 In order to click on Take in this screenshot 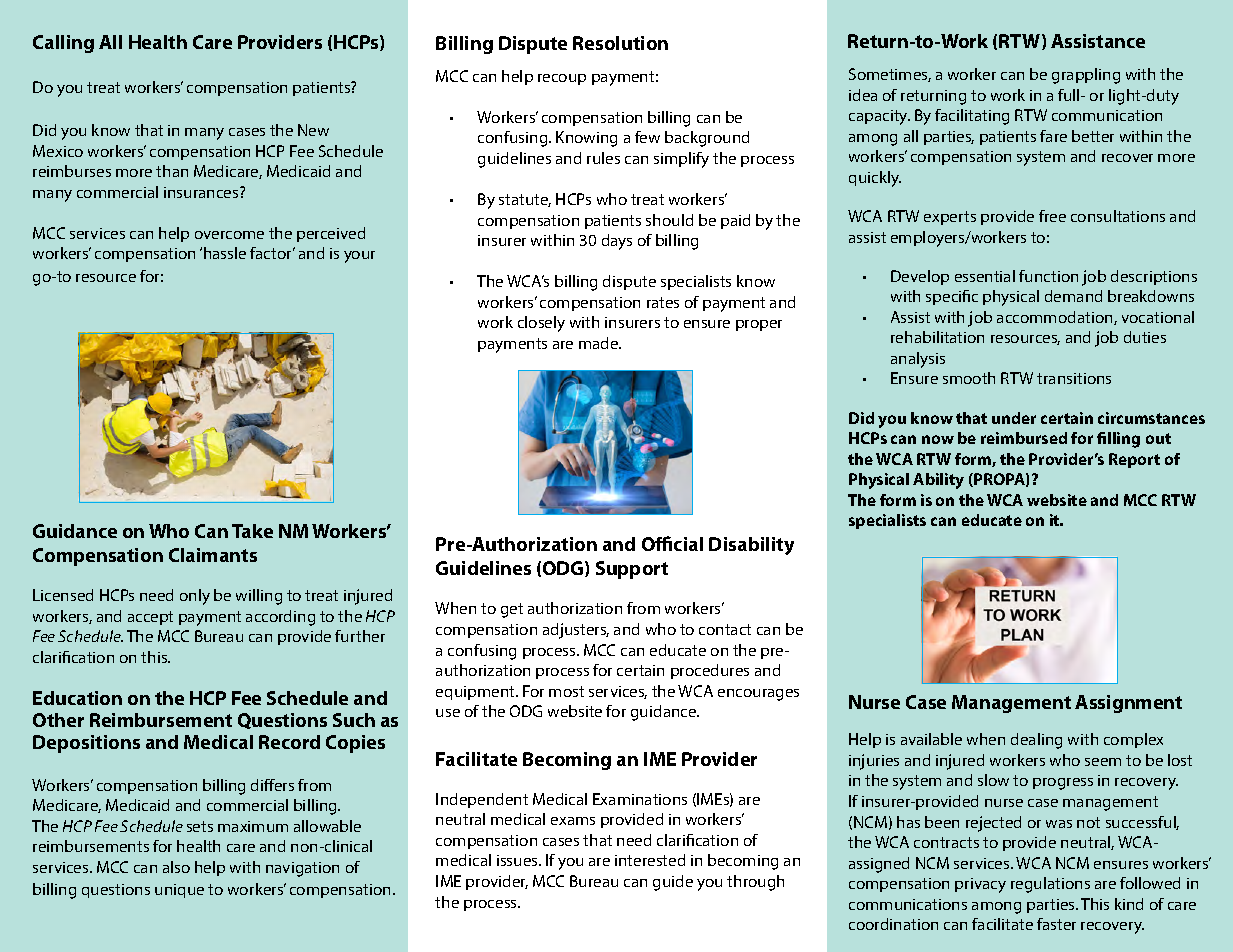, I will do `click(252, 531)`.
